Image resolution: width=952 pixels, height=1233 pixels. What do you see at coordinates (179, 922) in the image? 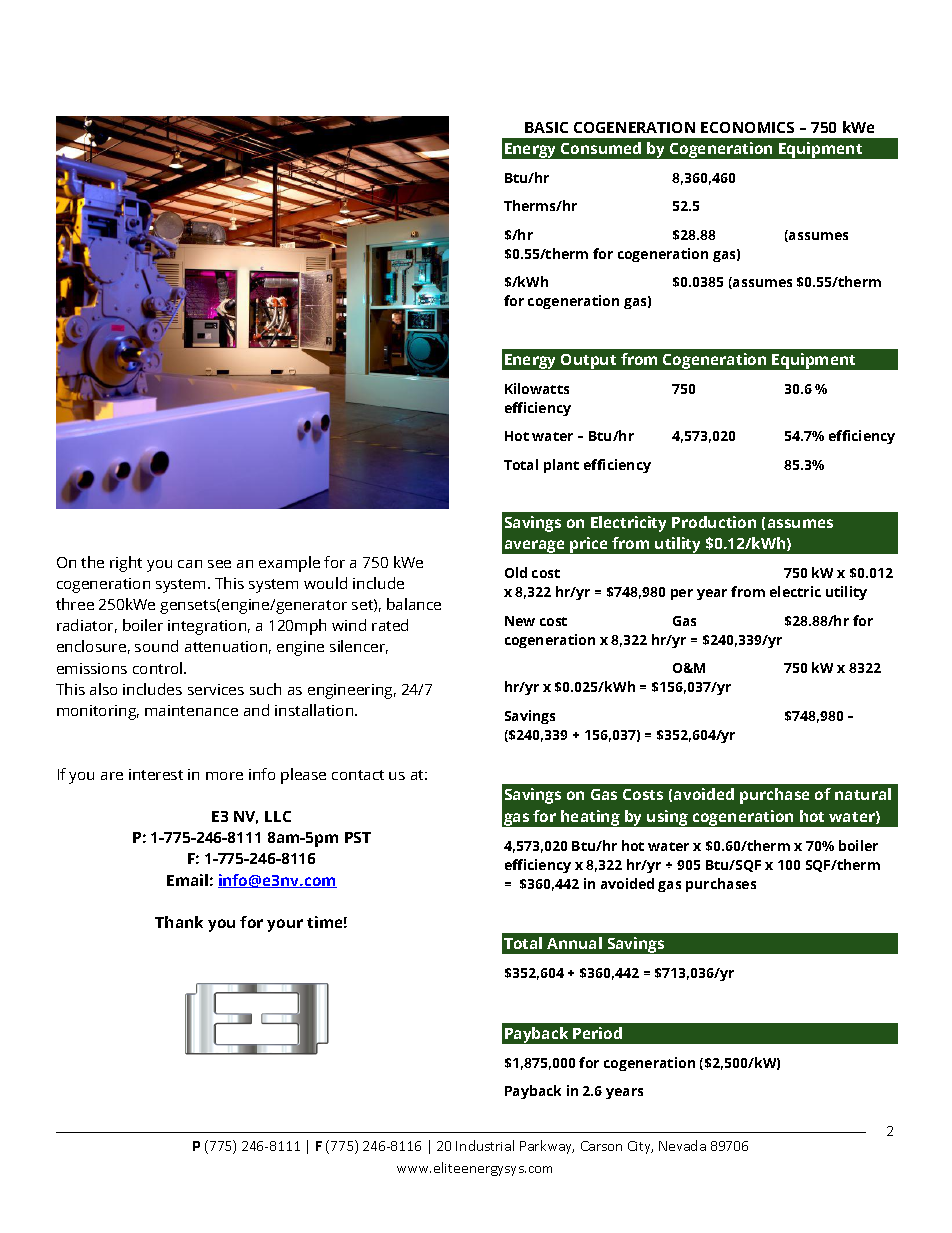
I see `Thank` at bounding box center [179, 922].
